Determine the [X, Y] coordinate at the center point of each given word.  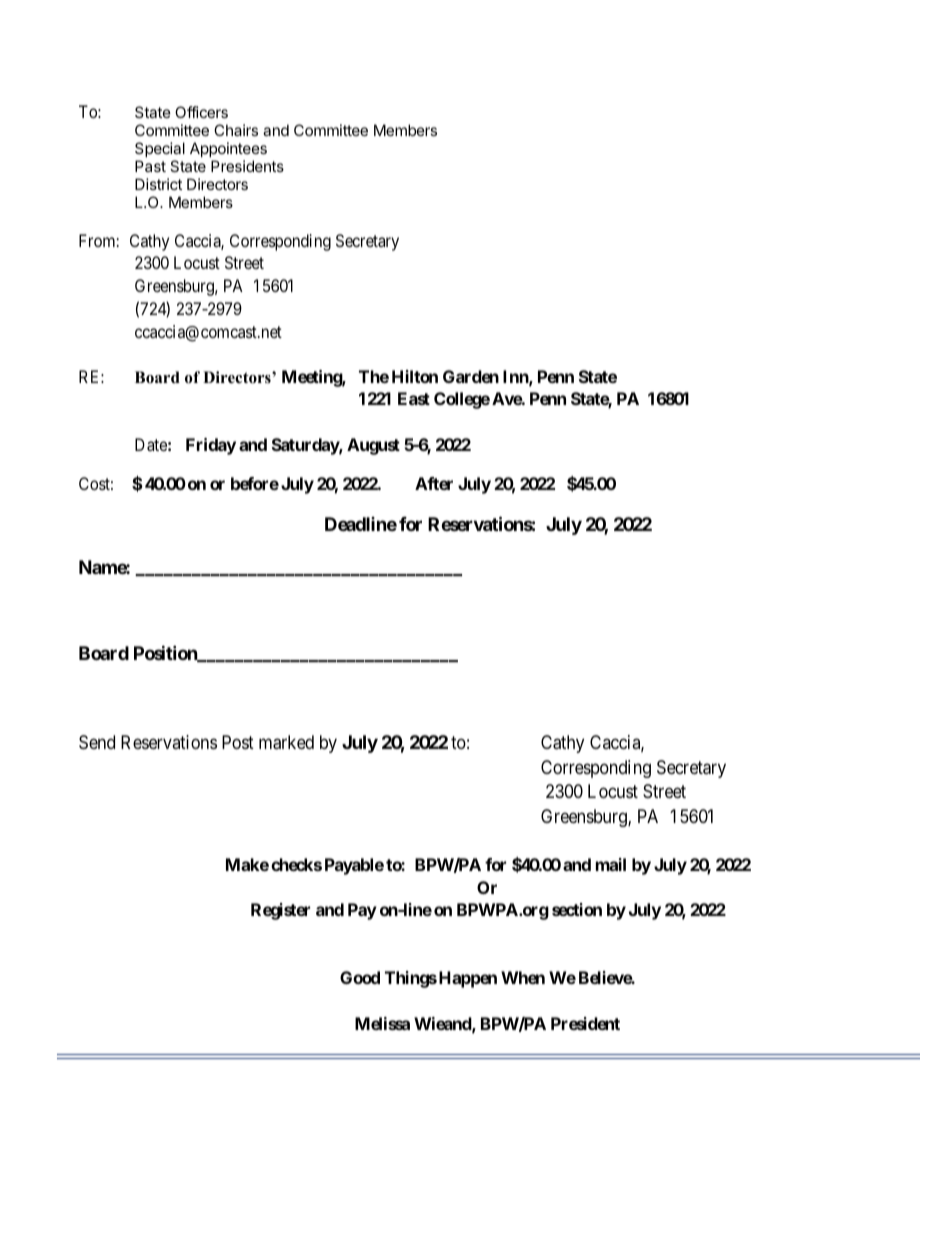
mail [611, 864]
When [523, 977]
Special [160, 149]
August [373, 446]
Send [97, 742]
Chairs [236, 130]
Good [360, 977]
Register [280, 911]
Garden [471, 376]
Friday [211, 446]
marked [286, 742]
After [434, 483]
